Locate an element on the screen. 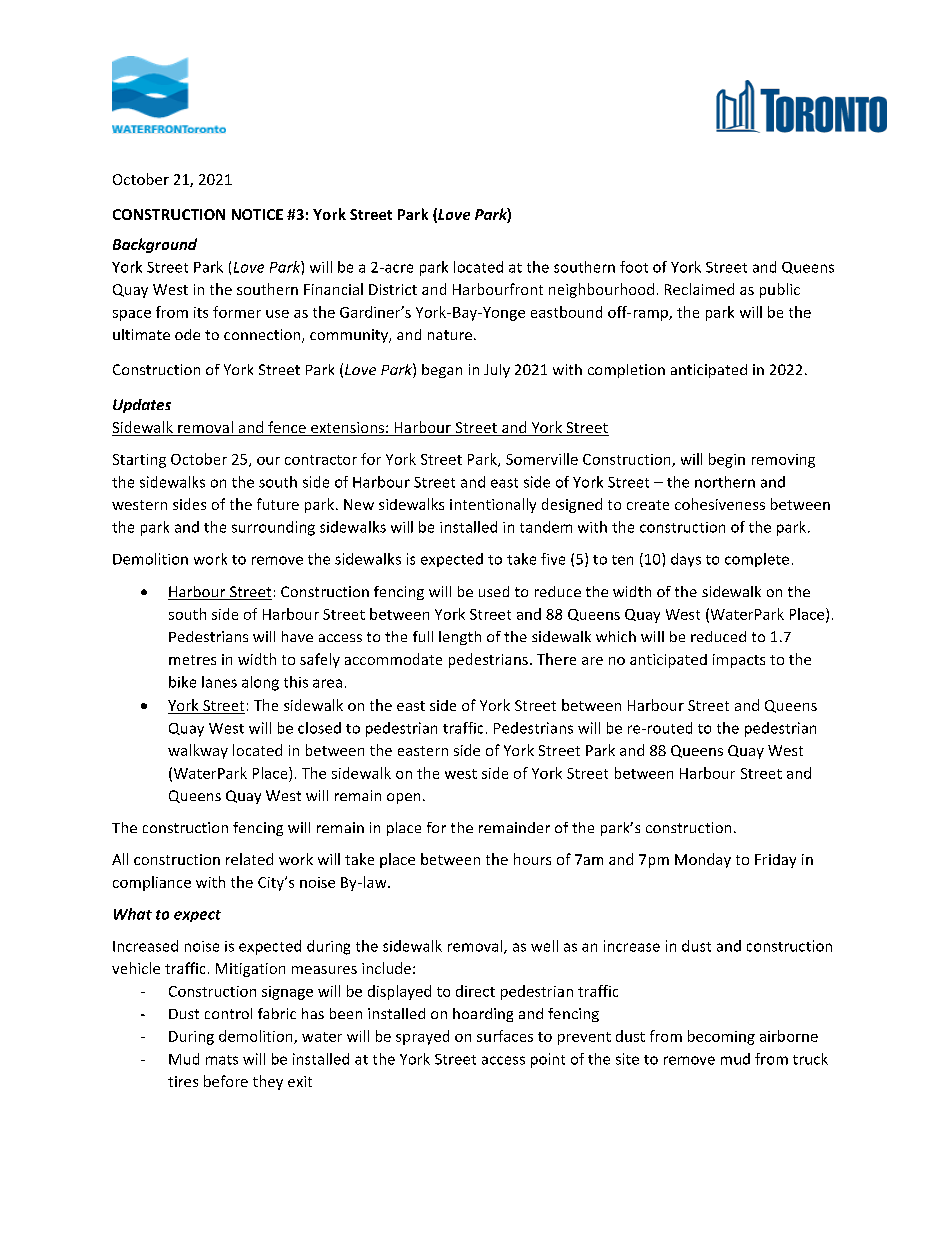  mats is located at coordinates (222, 1060).
